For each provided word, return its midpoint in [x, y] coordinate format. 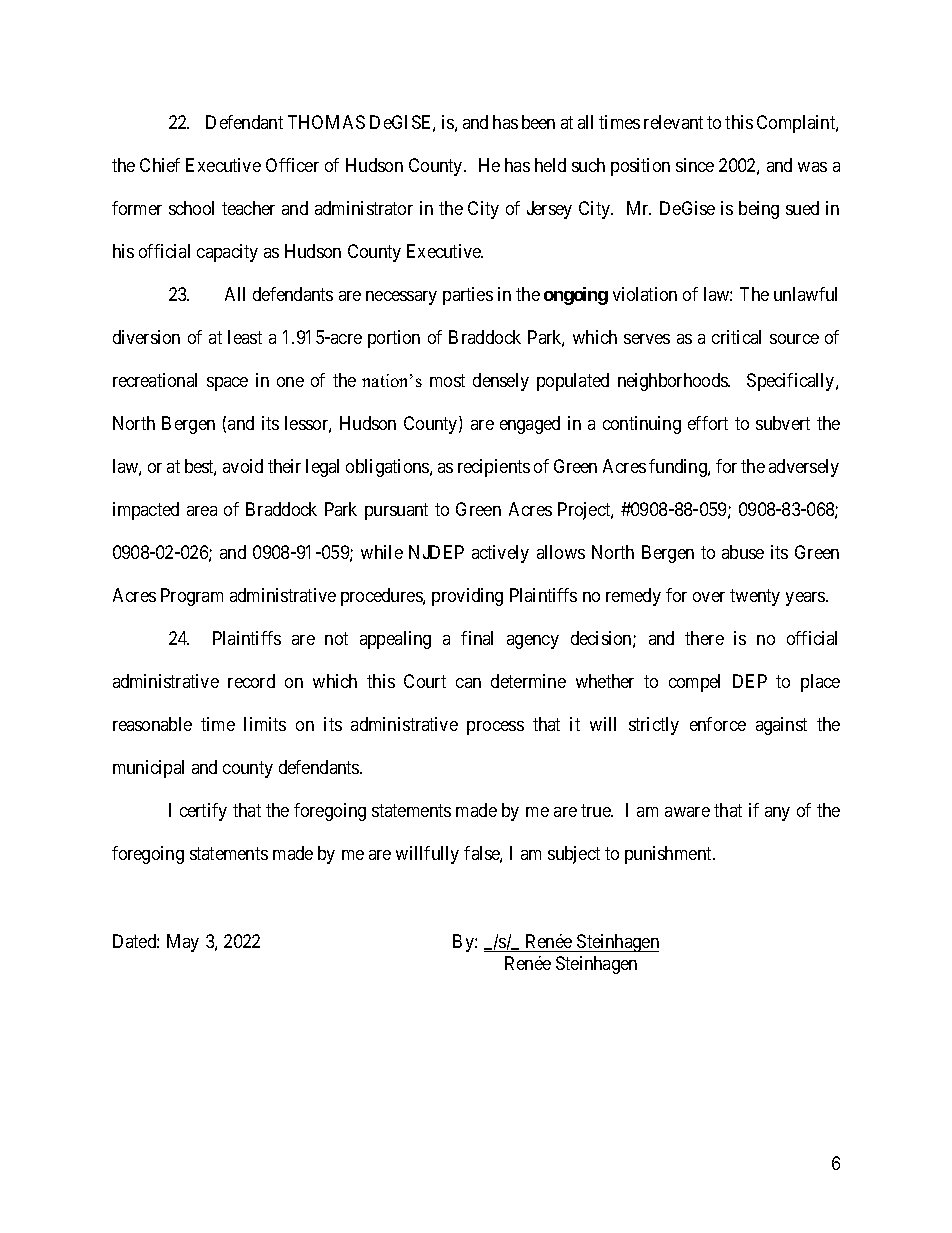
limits [265, 724]
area [202, 511]
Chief [160, 165]
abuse [743, 552]
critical [736, 337]
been [538, 122]
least [245, 337]
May [183, 943]
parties [468, 296]
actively [500, 554]
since [695, 165]
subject [574, 855]
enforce [718, 724]
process [495, 728]
